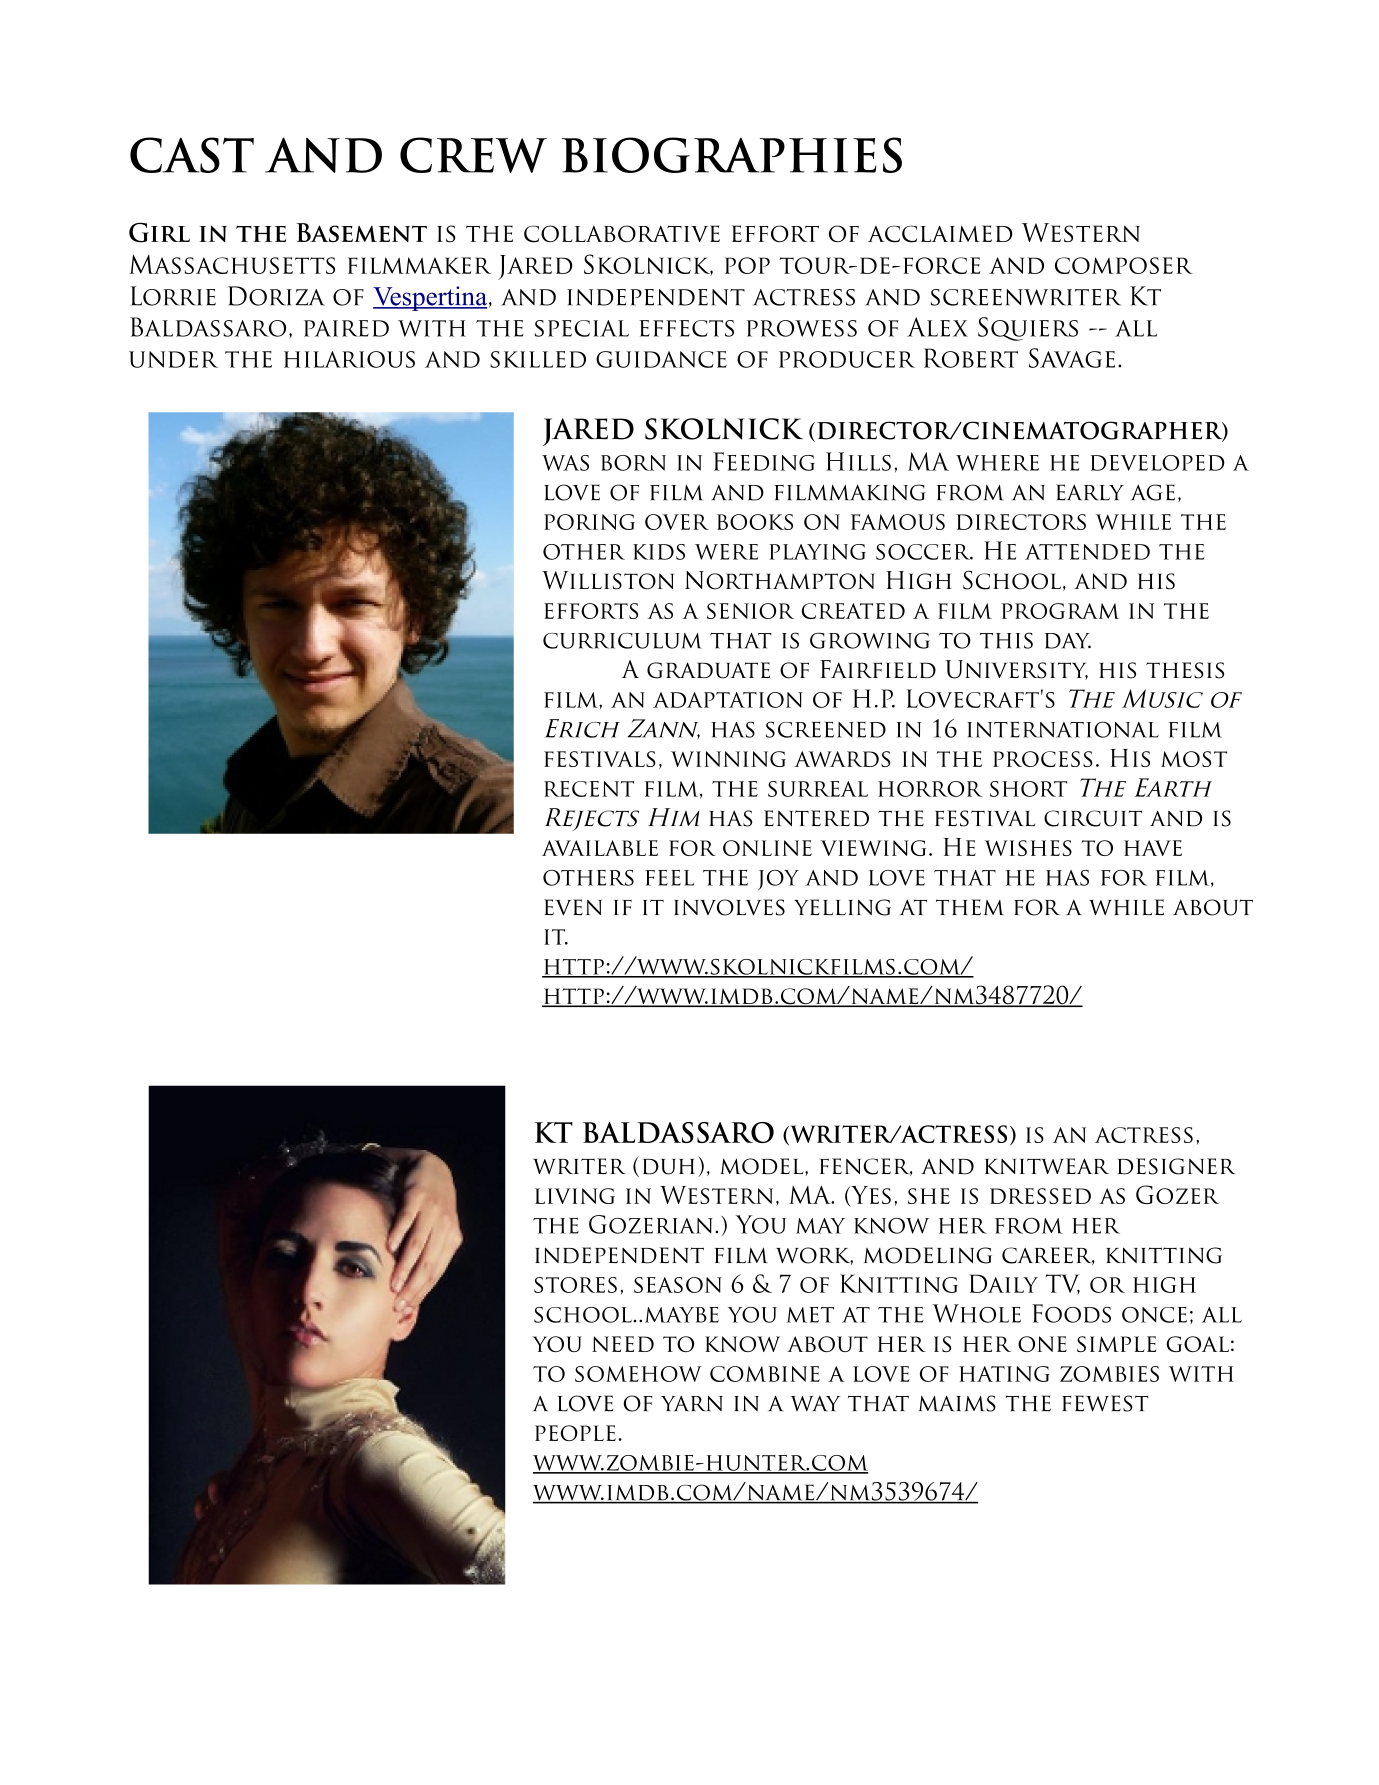 This document has width=1379, height=1785. I want to click on Basement, so click(361, 232).
